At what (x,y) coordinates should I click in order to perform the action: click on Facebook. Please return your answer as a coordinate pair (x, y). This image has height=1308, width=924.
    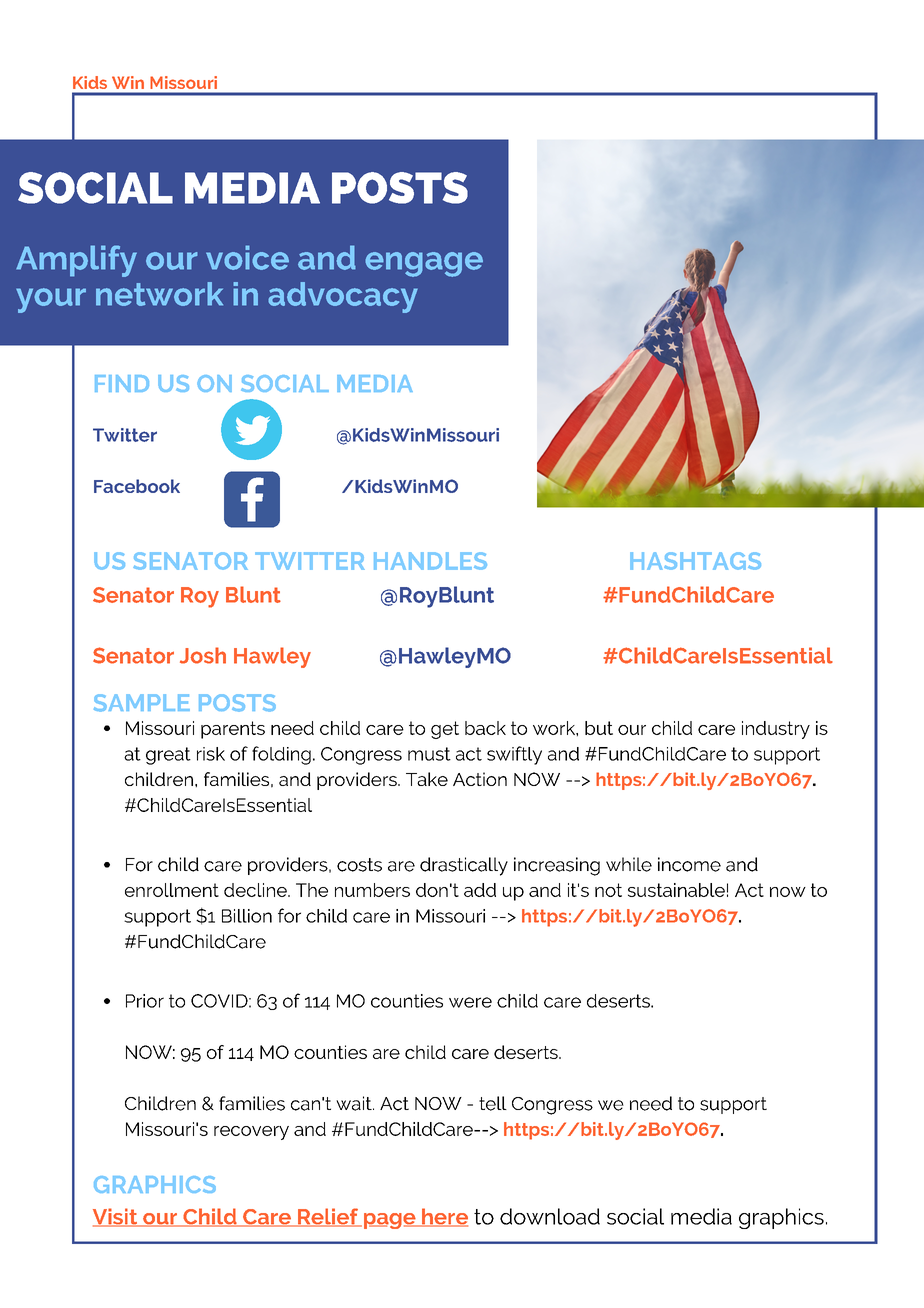
    Looking at the image, I should click on (137, 486).
